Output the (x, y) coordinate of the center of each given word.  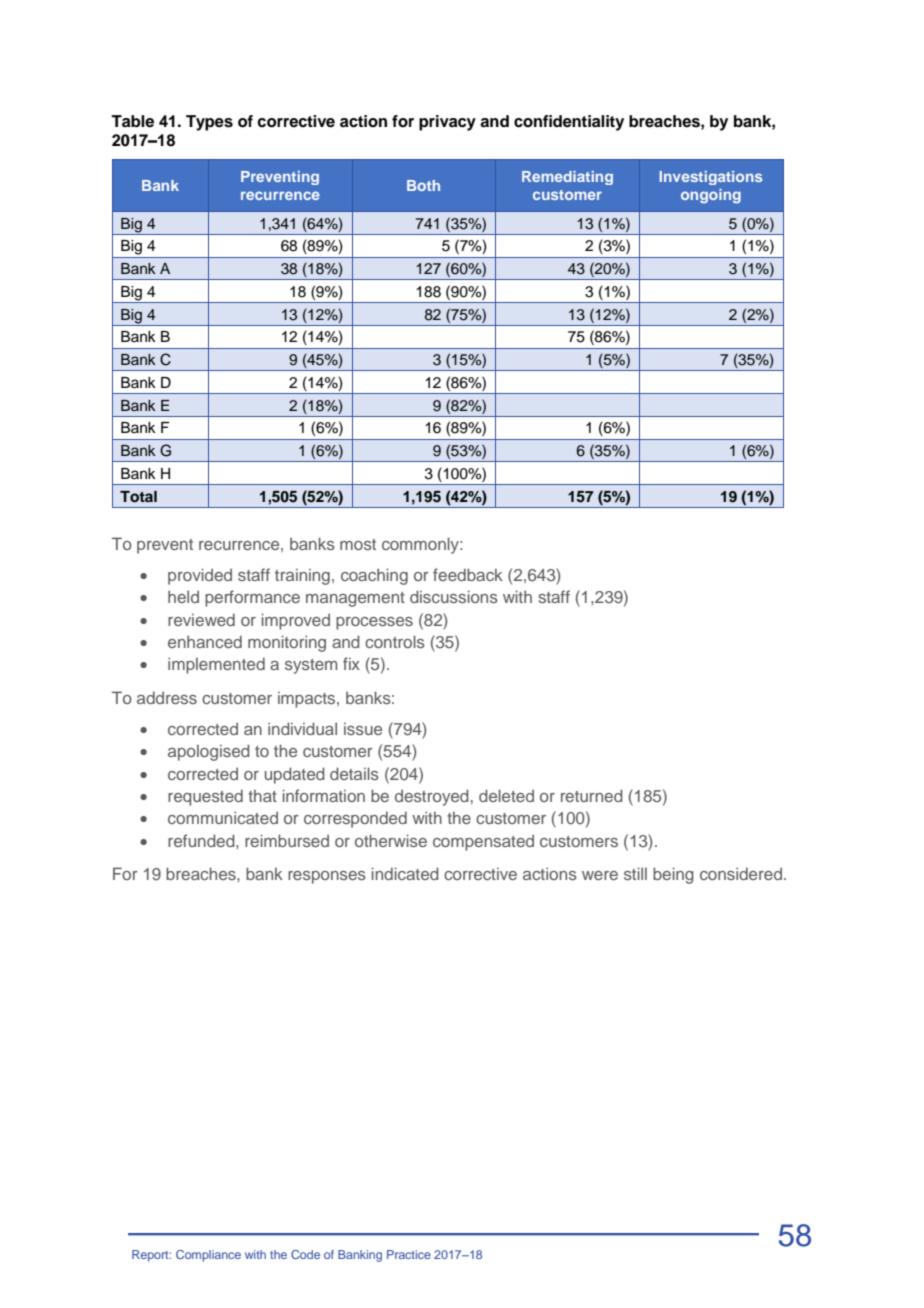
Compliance (208, 1256)
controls (395, 641)
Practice (409, 1254)
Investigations (710, 178)
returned (592, 795)
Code (305, 1254)
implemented (216, 665)
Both (423, 185)
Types (209, 123)
